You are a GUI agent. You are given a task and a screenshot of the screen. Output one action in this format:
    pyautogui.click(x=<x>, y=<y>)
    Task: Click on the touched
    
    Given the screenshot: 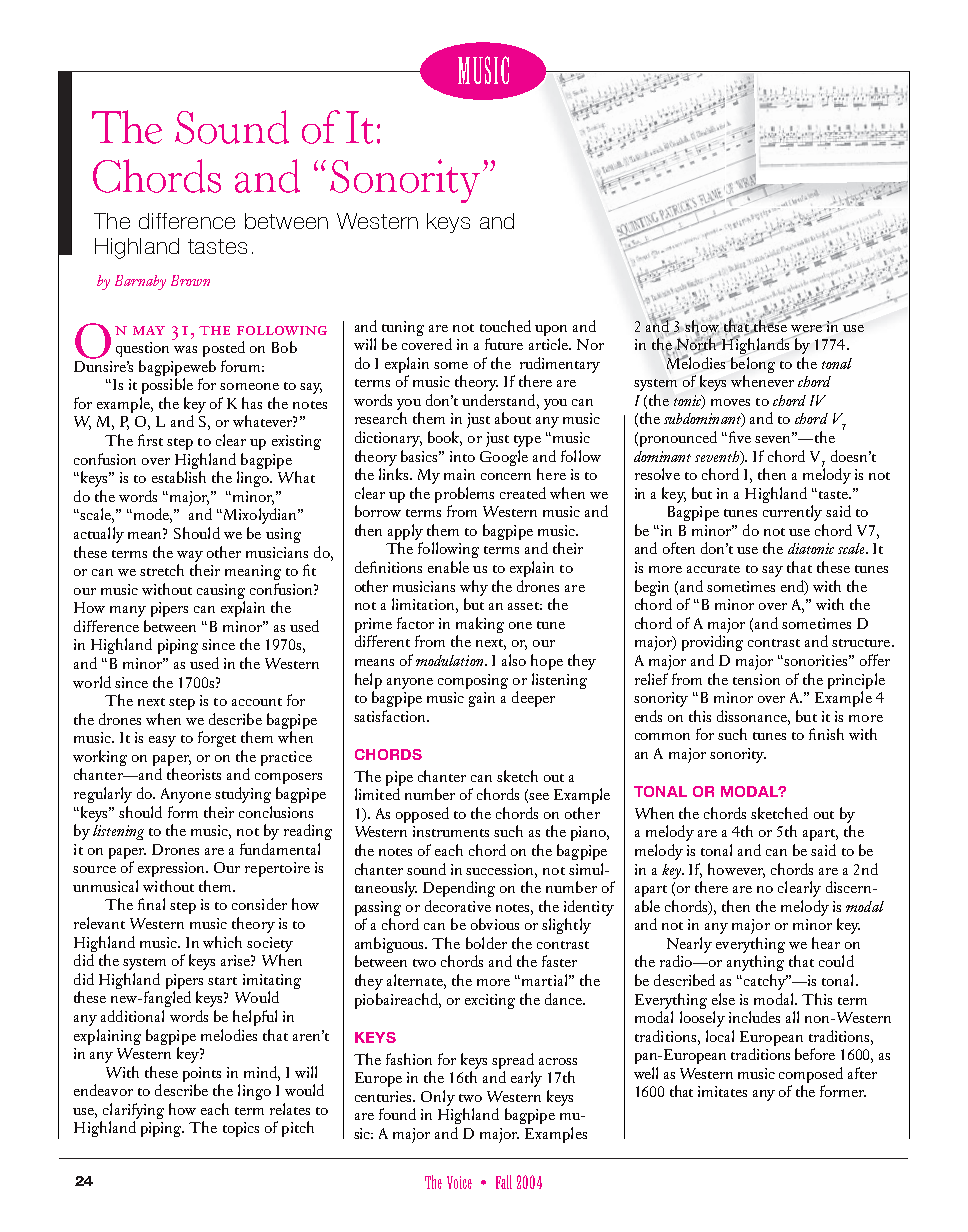 What is the action you would take?
    pyautogui.click(x=505, y=326)
